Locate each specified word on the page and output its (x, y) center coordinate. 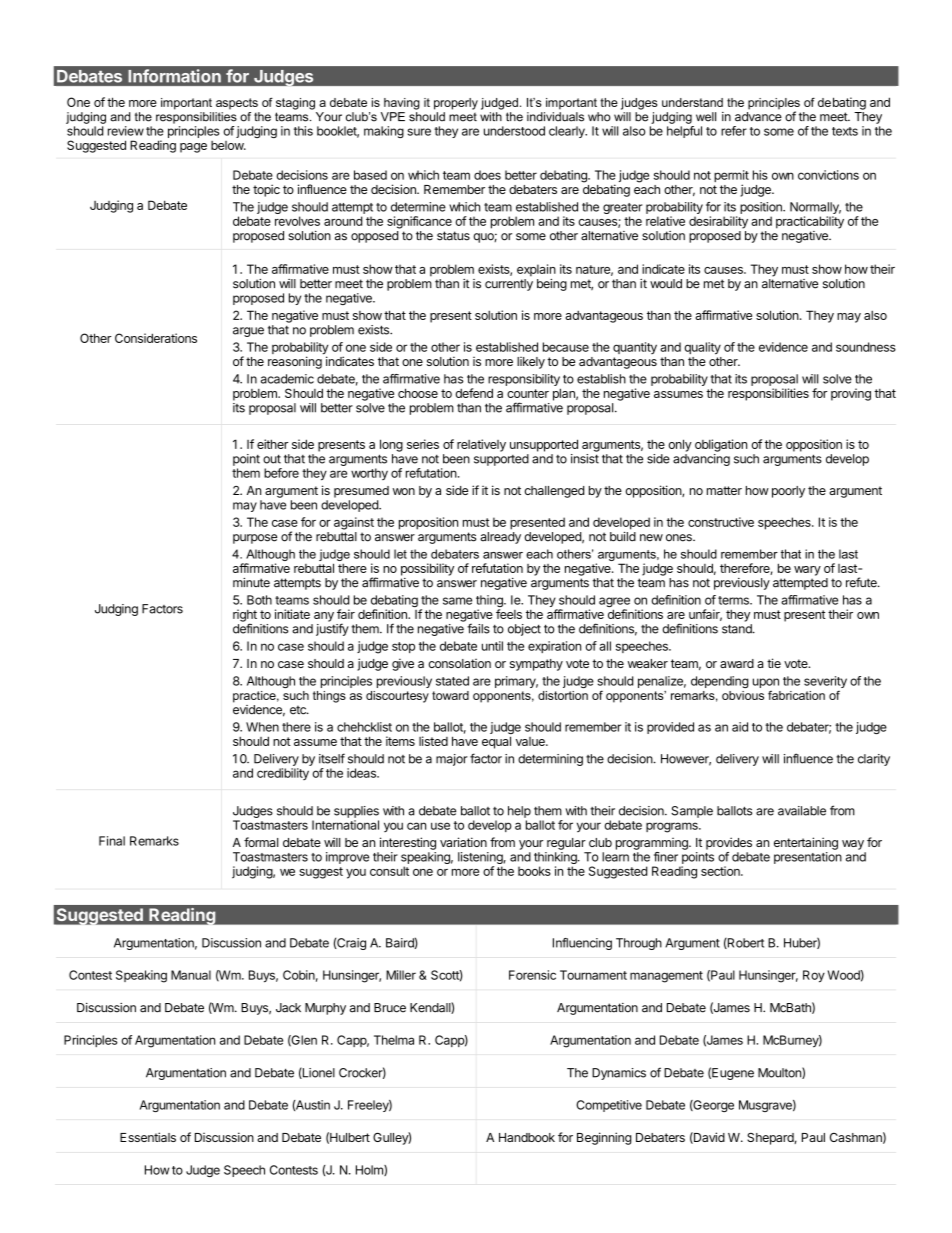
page (193, 148)
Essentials (148, 1137)
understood (514, 131)
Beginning (604, 1138)
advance (758, 117)
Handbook (527, 1137)
